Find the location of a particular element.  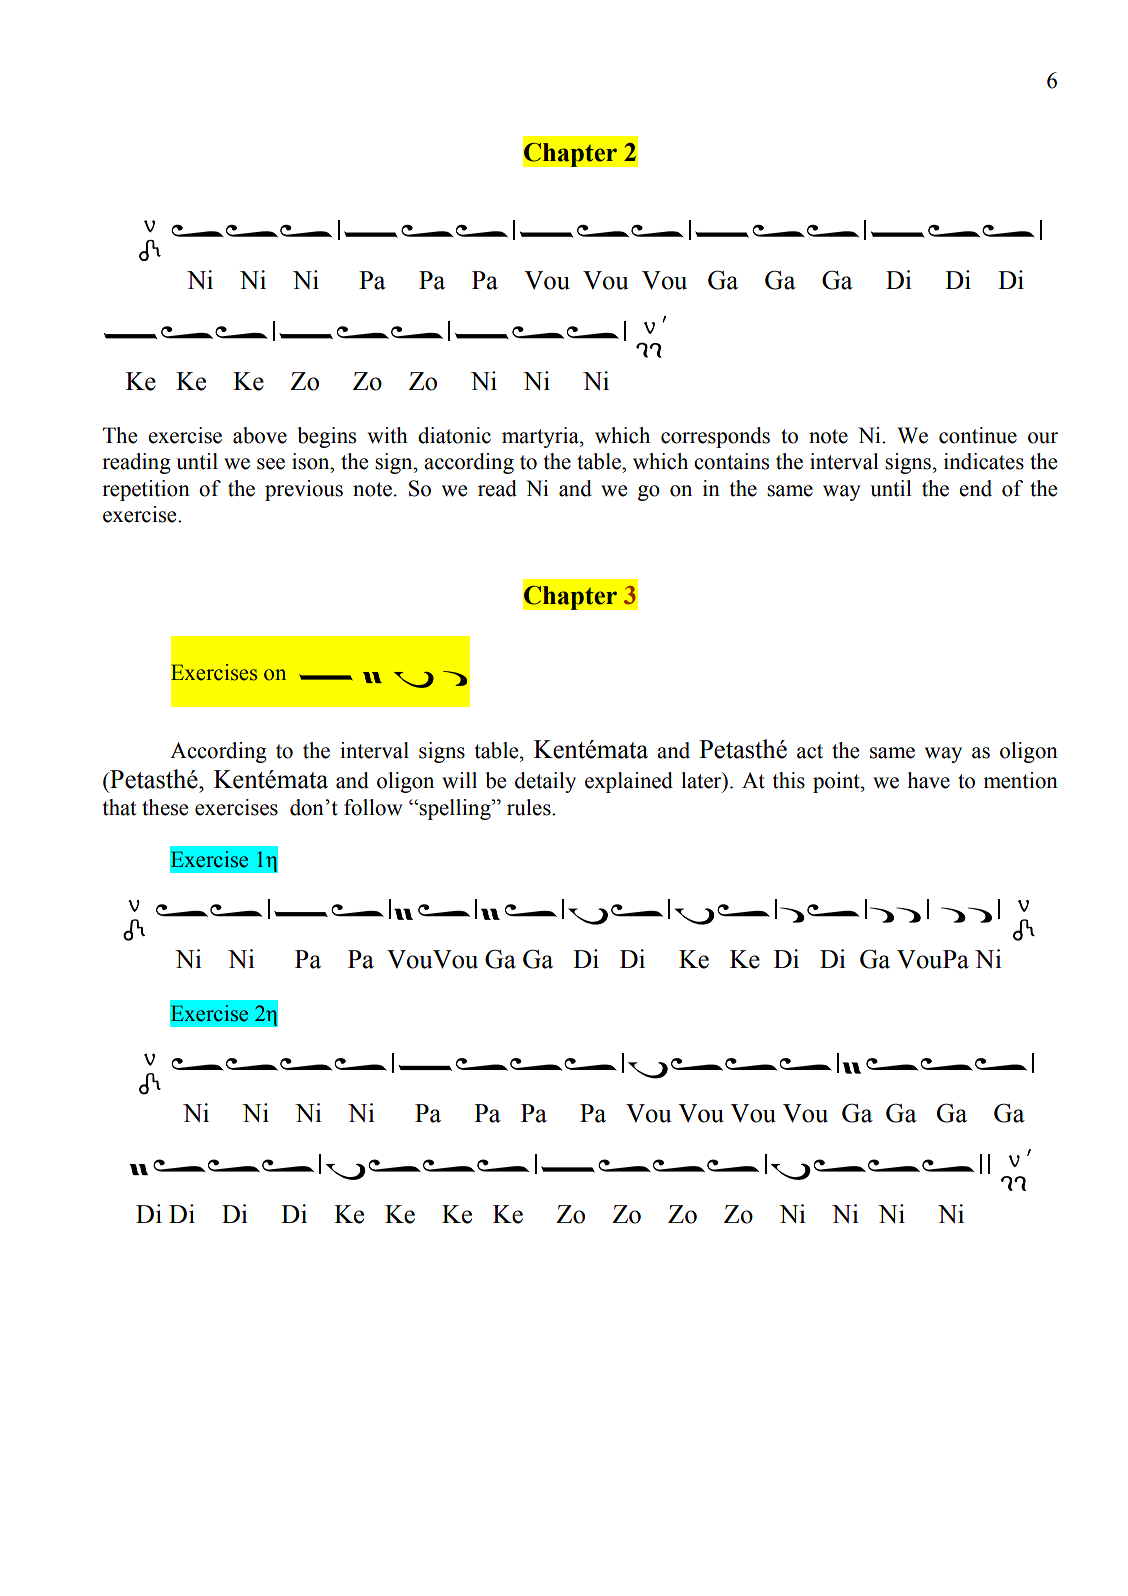

above is located at coordinates (260, 435).
